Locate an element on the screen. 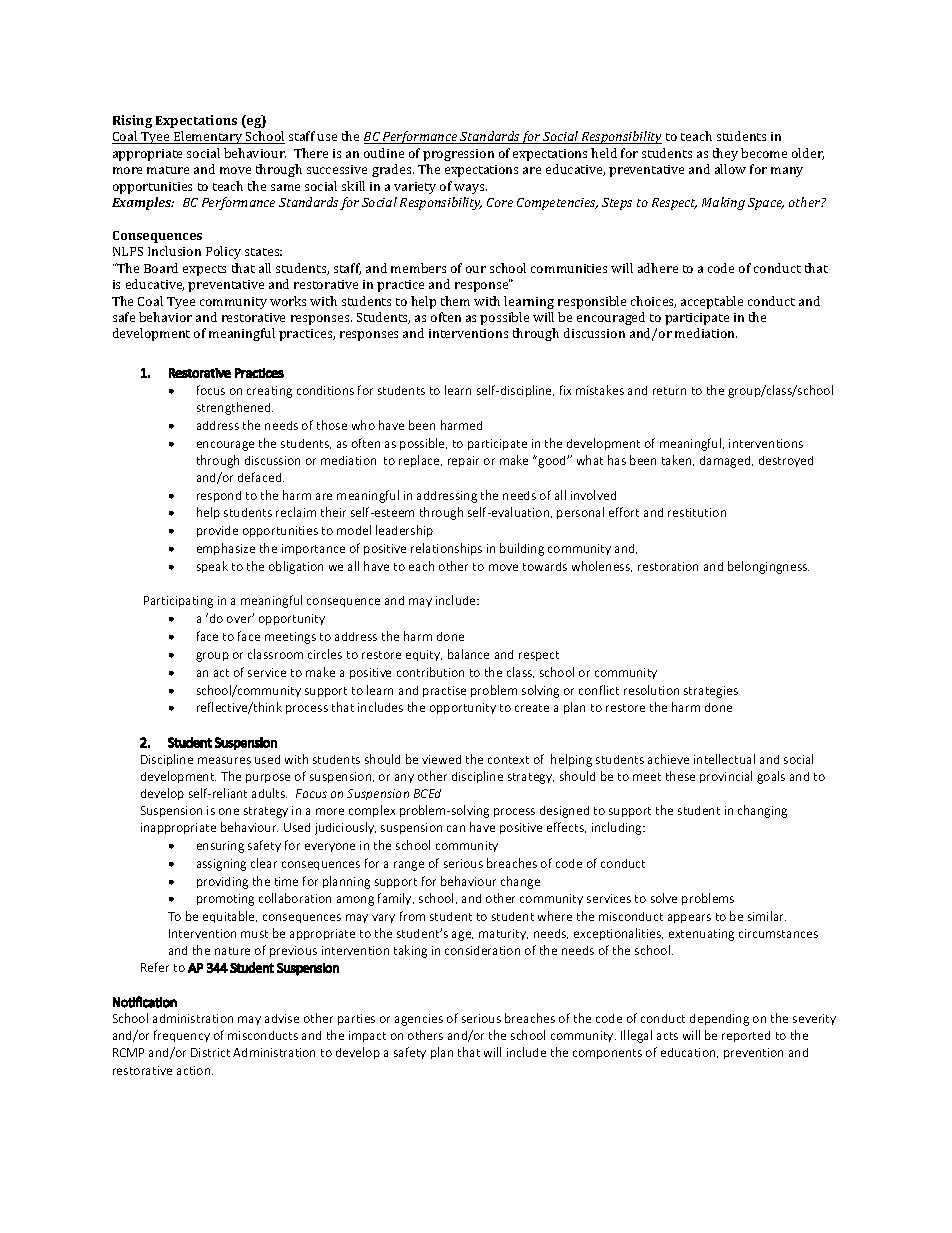  ensuring is located at coordinates (220, 847).
